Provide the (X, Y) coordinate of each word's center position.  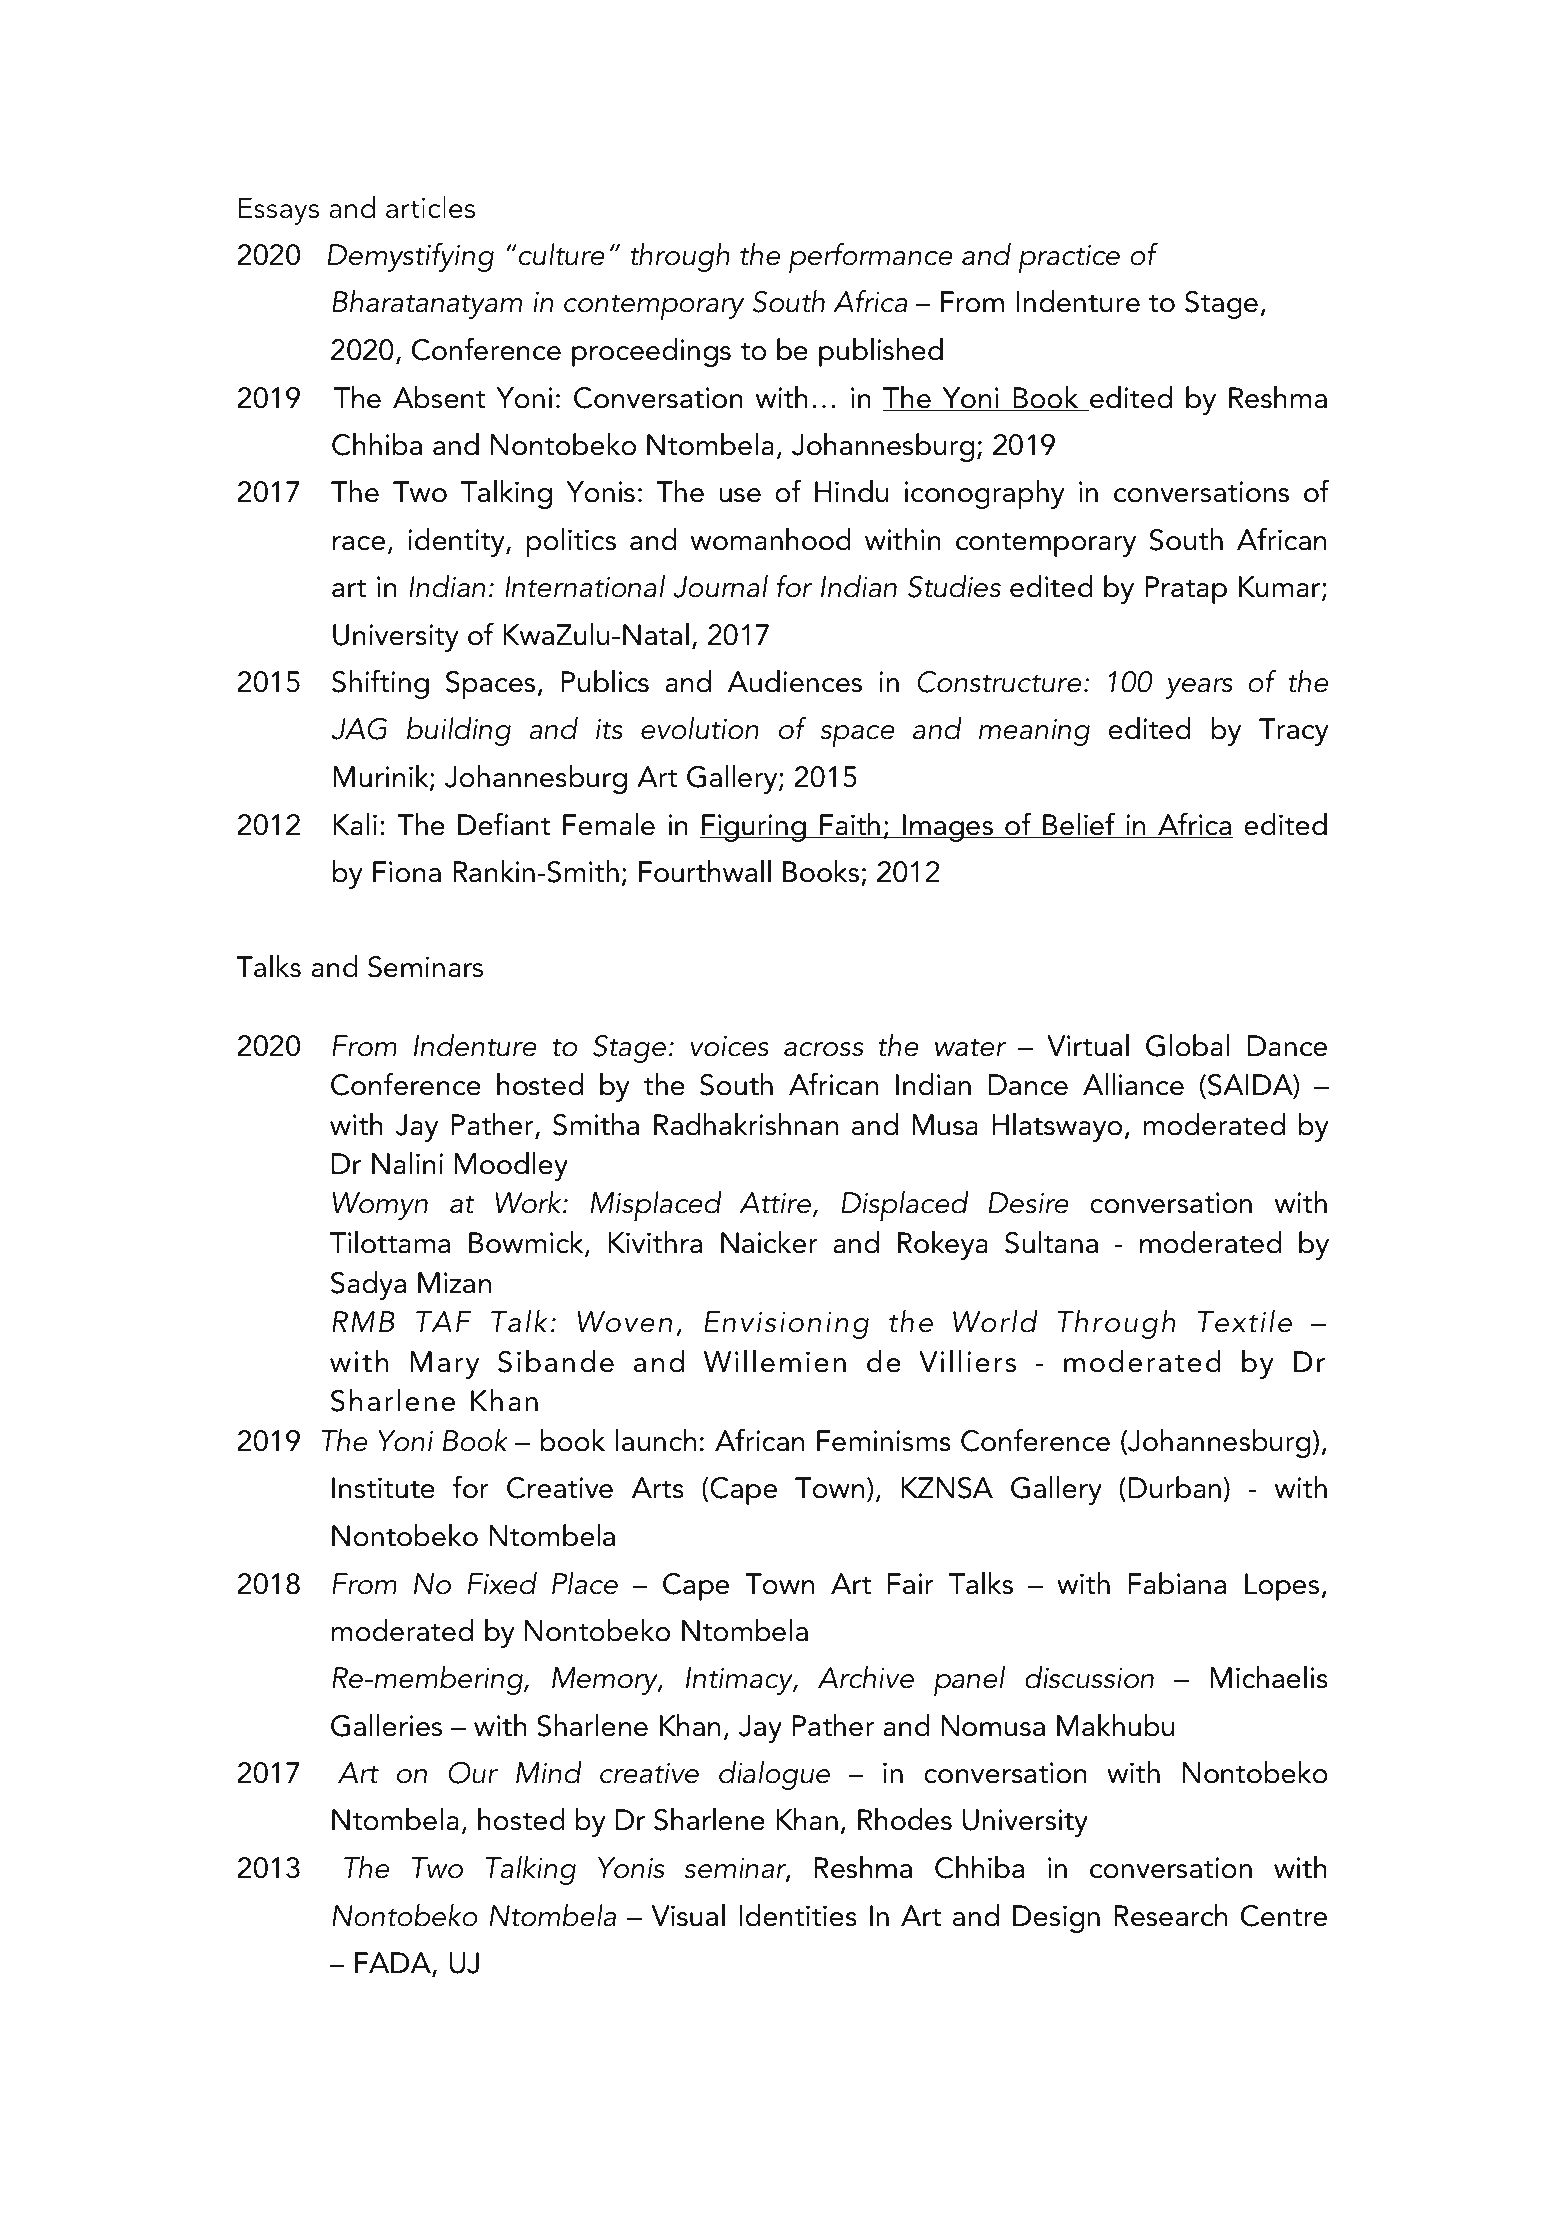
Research (1170, 1915)
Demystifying (411, 257)
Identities (798, 1915)
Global (1187, 1045)
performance (871, 258)
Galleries (386, 1725)
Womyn (380, 1206)
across (823, 1049)
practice (1069, 259)
